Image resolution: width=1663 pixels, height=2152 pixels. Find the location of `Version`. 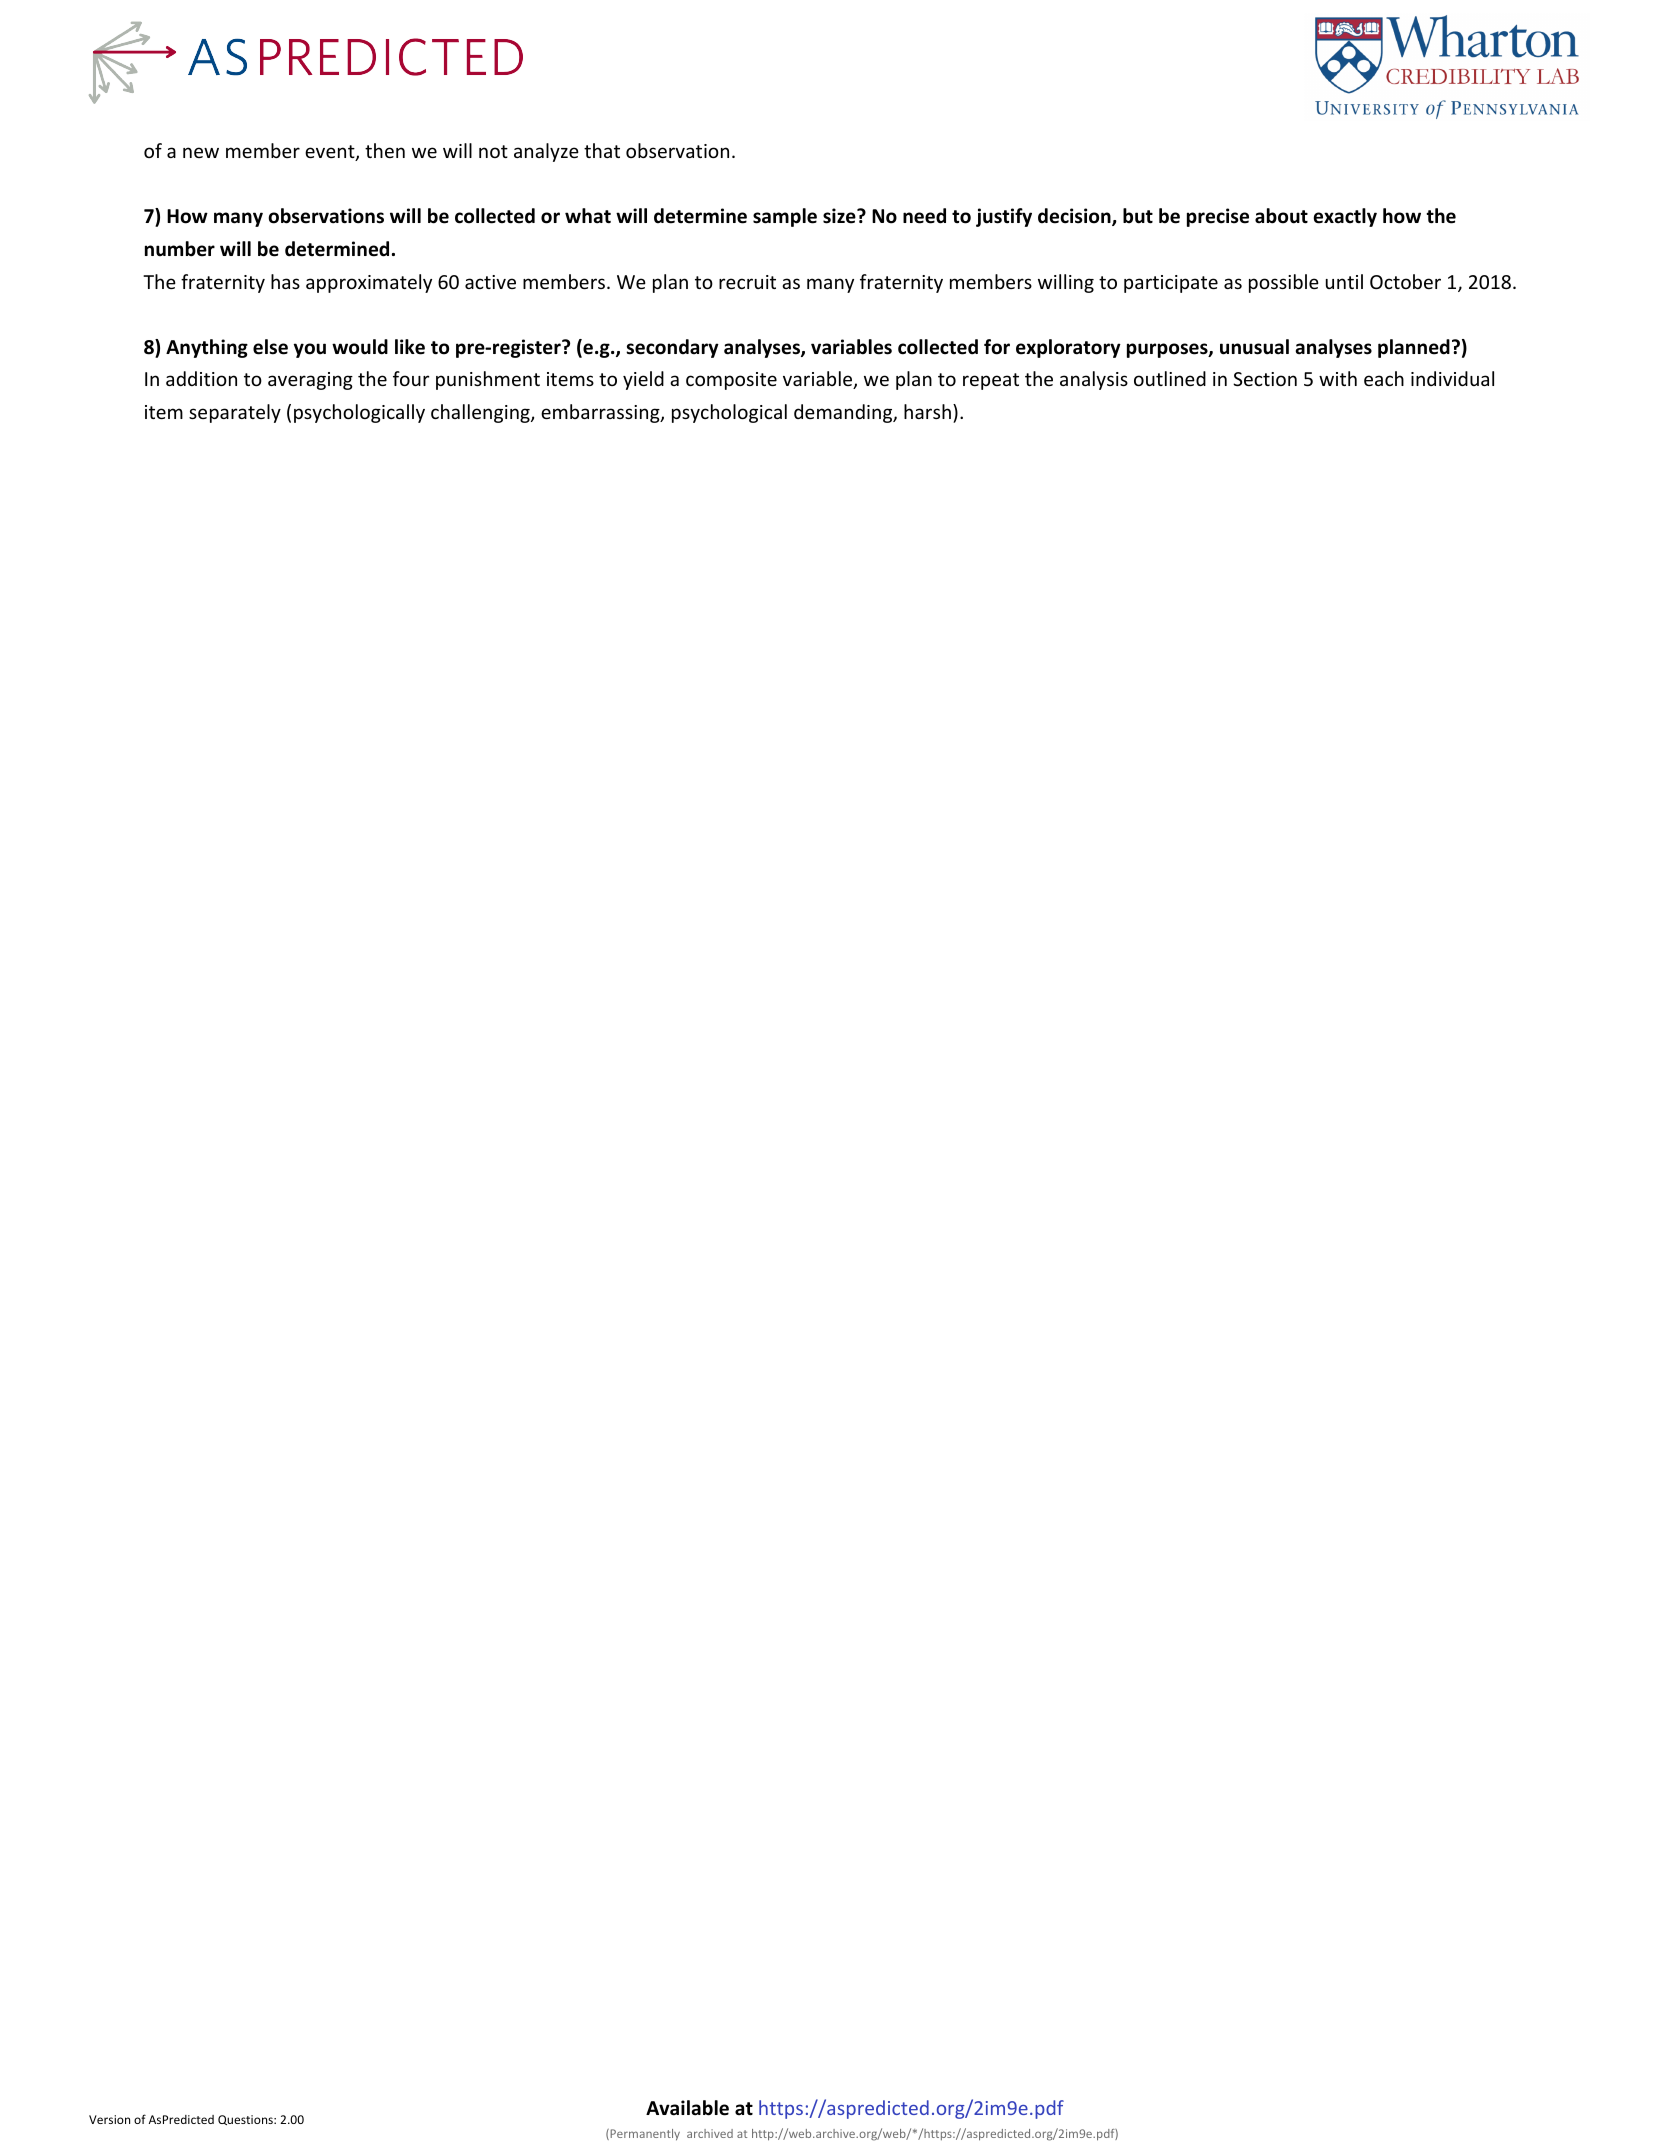

Version is located at coordinates (109, 2119).
